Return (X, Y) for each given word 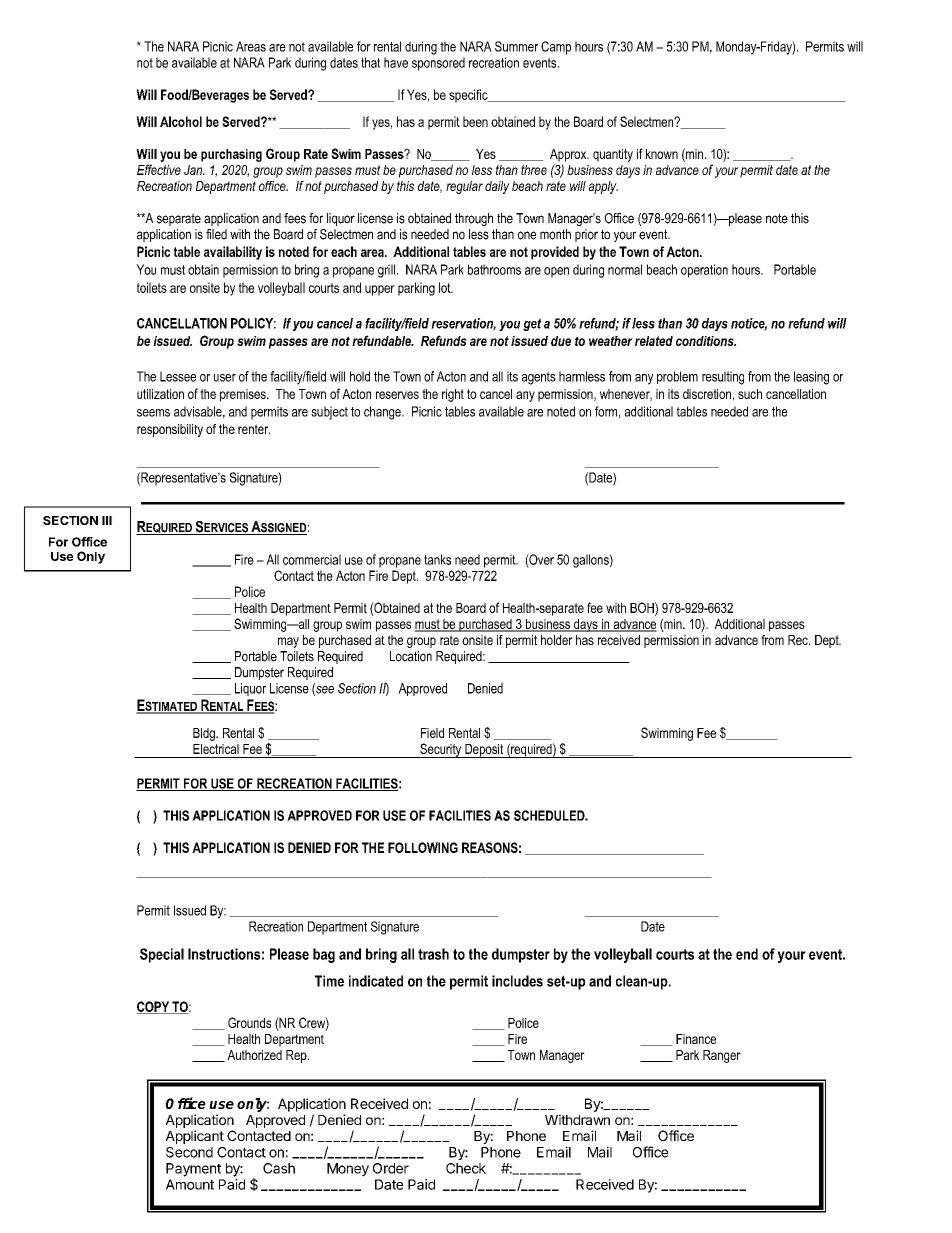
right (453, 395)
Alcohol (181, 121)
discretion (707, 394)
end (747, 954)
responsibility (170, 430)
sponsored (438, 64)
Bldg (205, 734)
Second (189, 1152)
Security (441, 750)
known (662, 154)
